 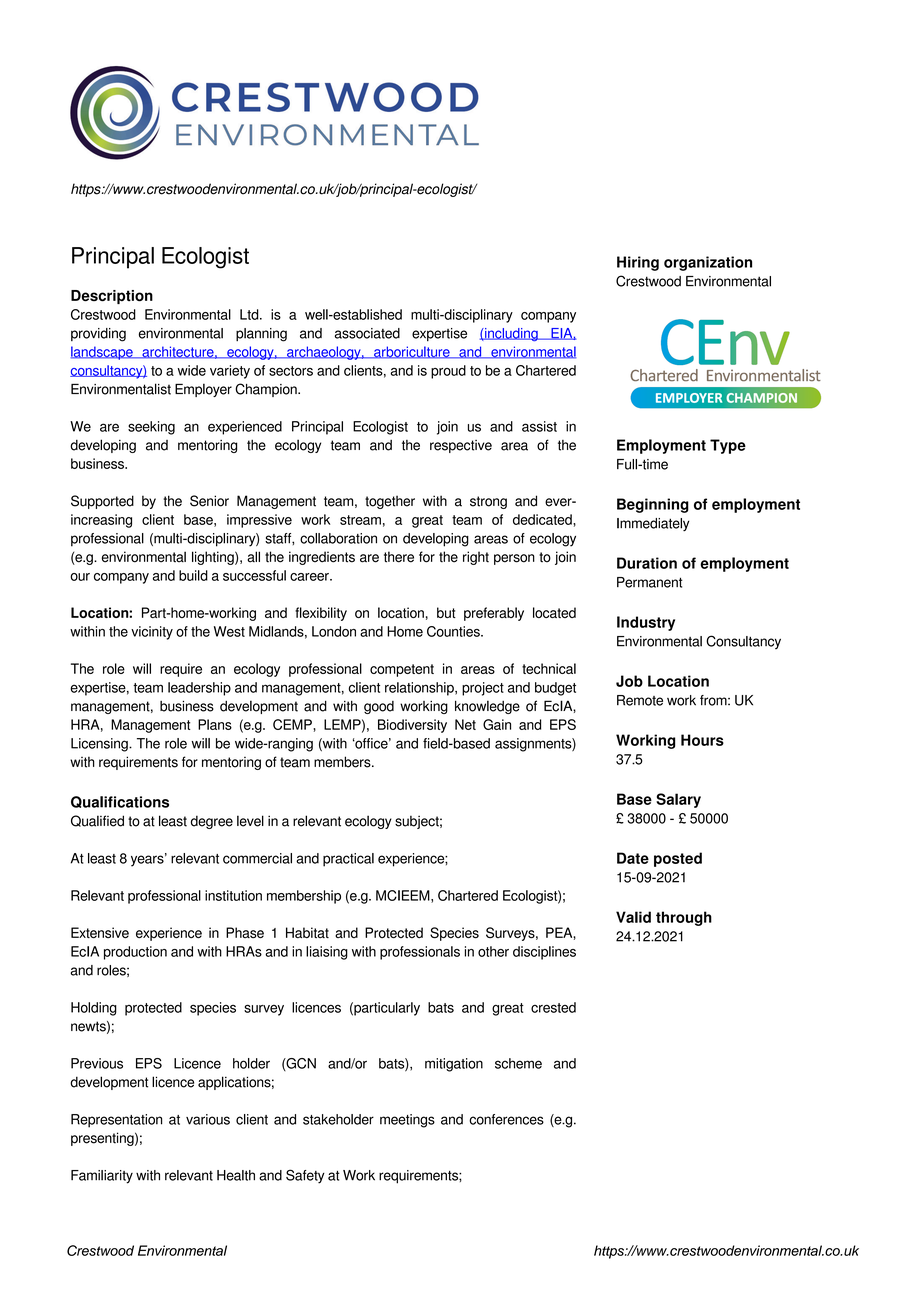 What do you see at coordinates (152, 633) in the screenshot?
I see `vicinity` at bounding box center [152, 633].
